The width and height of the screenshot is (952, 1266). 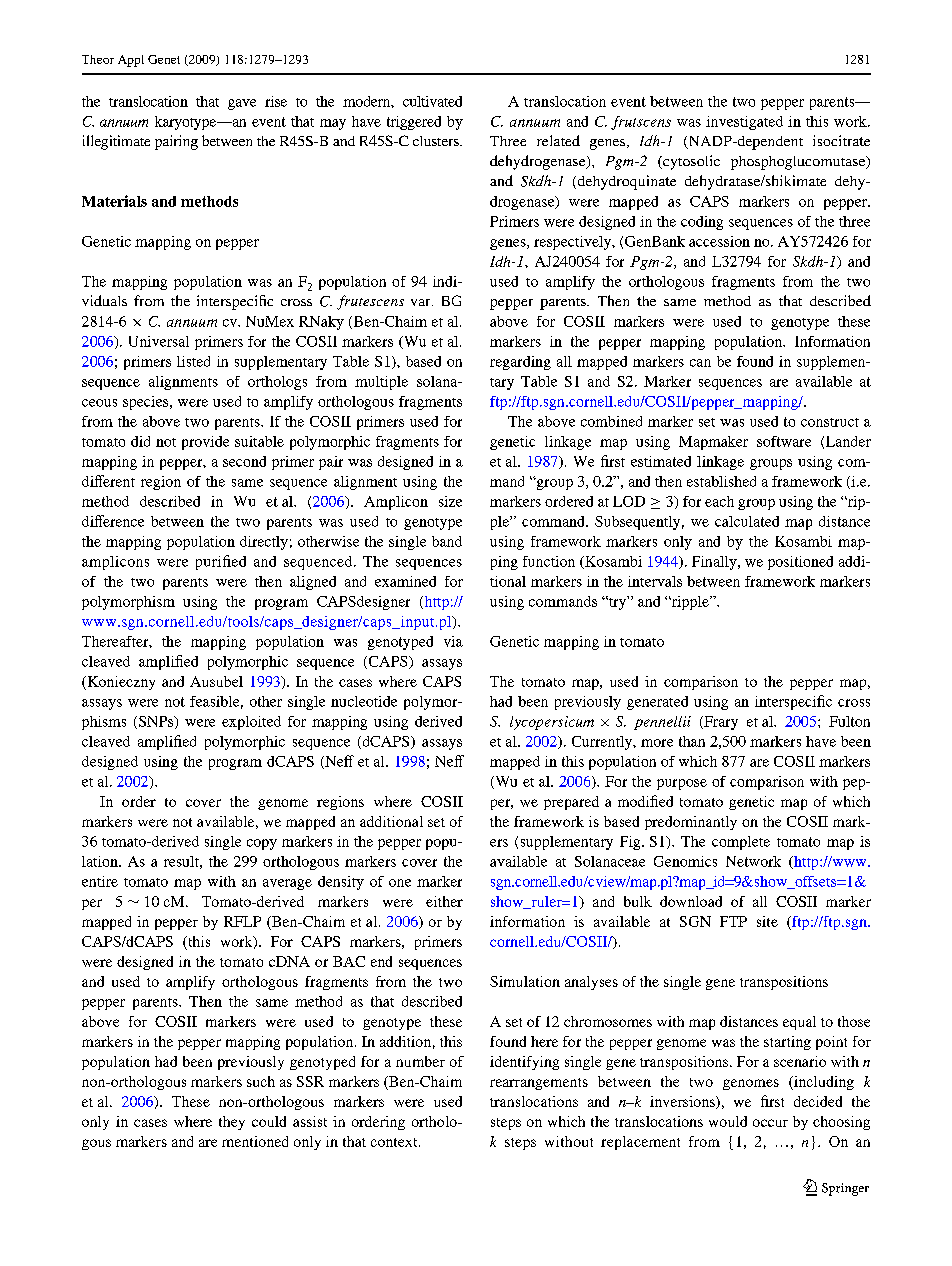 What do you see at coordinates (453, 641) in the screenshot?
I see `via` at bounding box center [453, 641].
